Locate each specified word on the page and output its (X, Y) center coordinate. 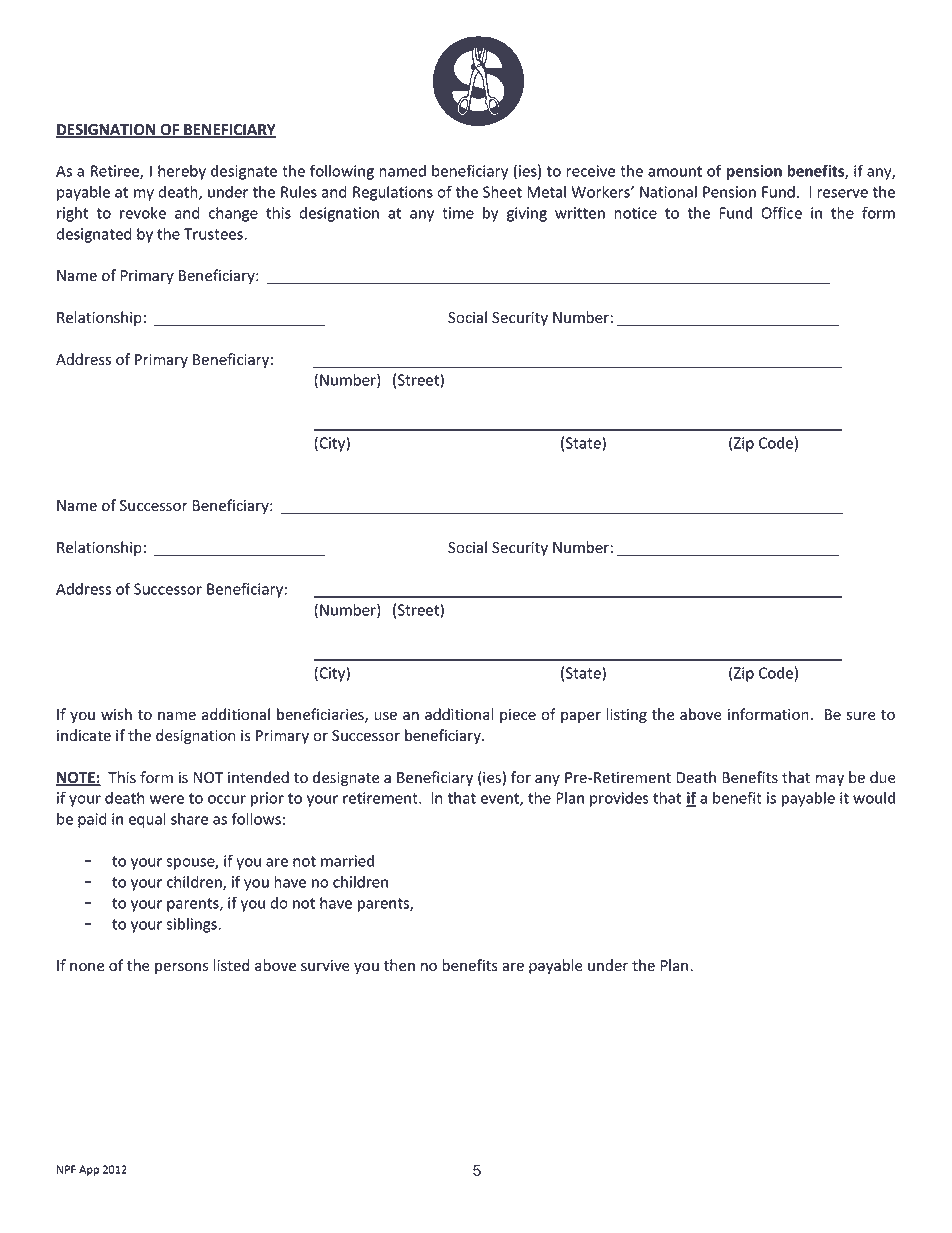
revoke (143, 213)
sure (861, 716)
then (399, 965)
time (458, 213)
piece (518, 716)
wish (116, 714)
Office (781, 212)
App (89, 1170)
